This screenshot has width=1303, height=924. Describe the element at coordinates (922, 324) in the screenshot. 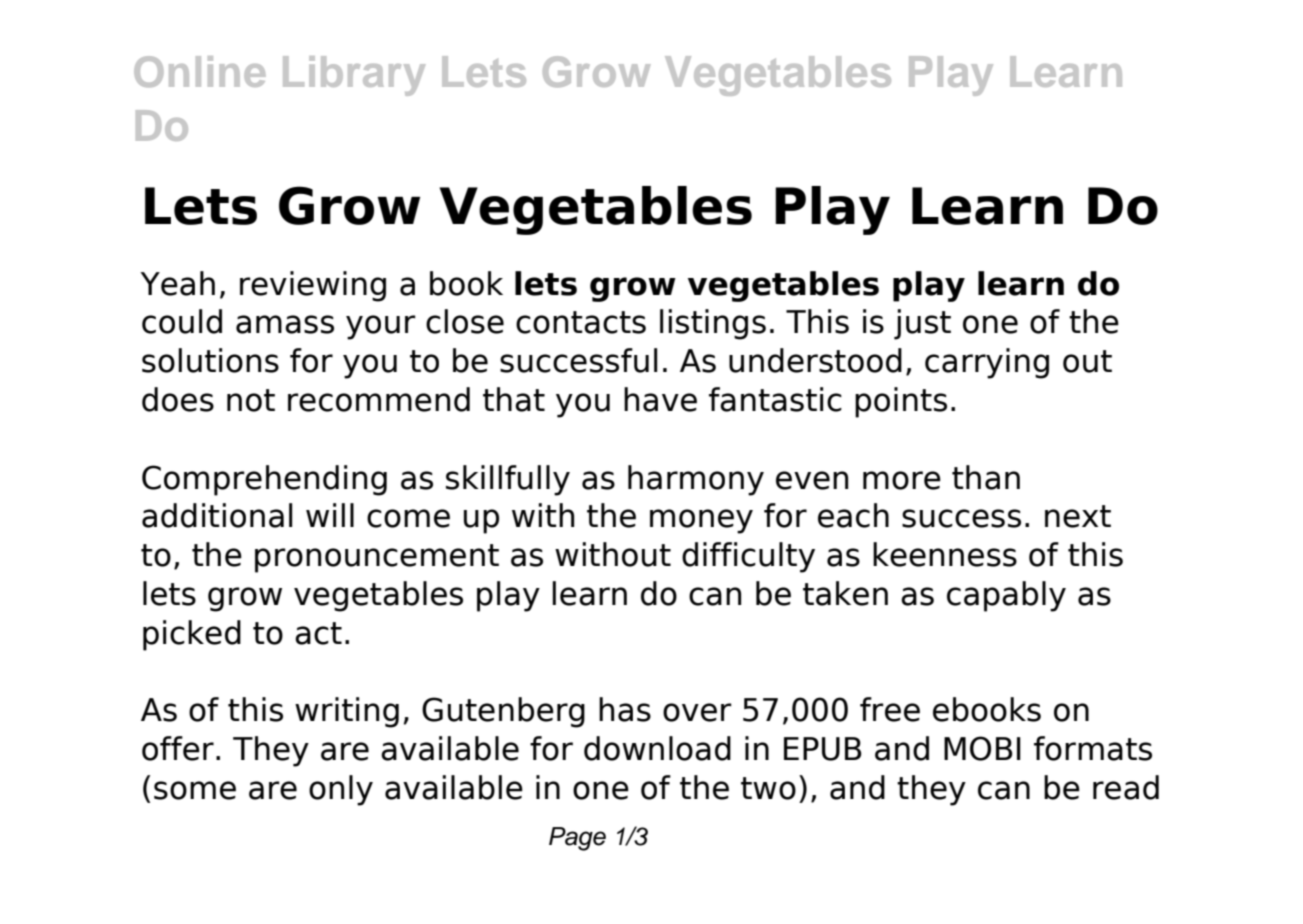

I see `just` at that location.
